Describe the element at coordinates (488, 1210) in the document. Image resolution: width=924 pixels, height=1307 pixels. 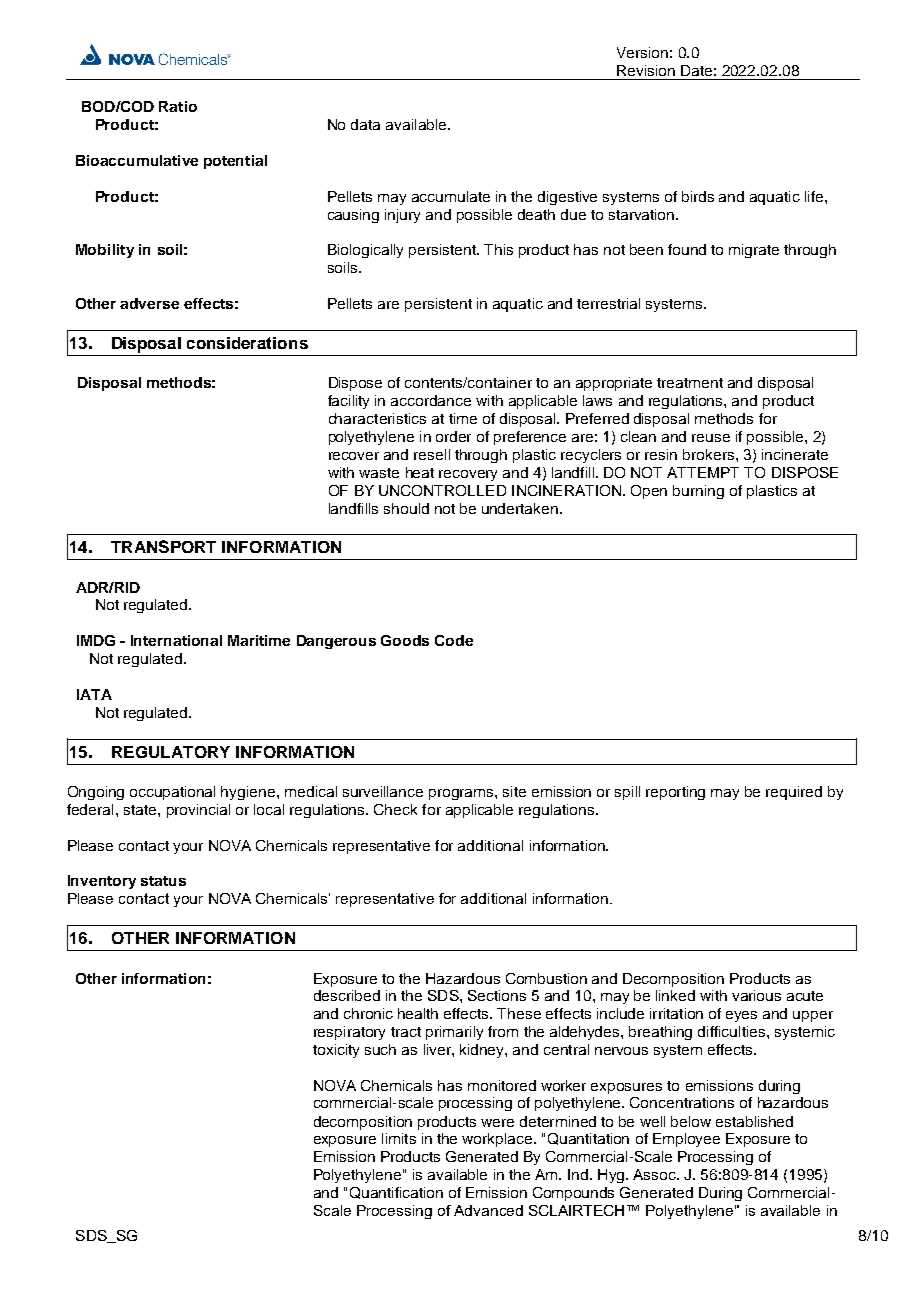
I see `Advanced` at that location.
